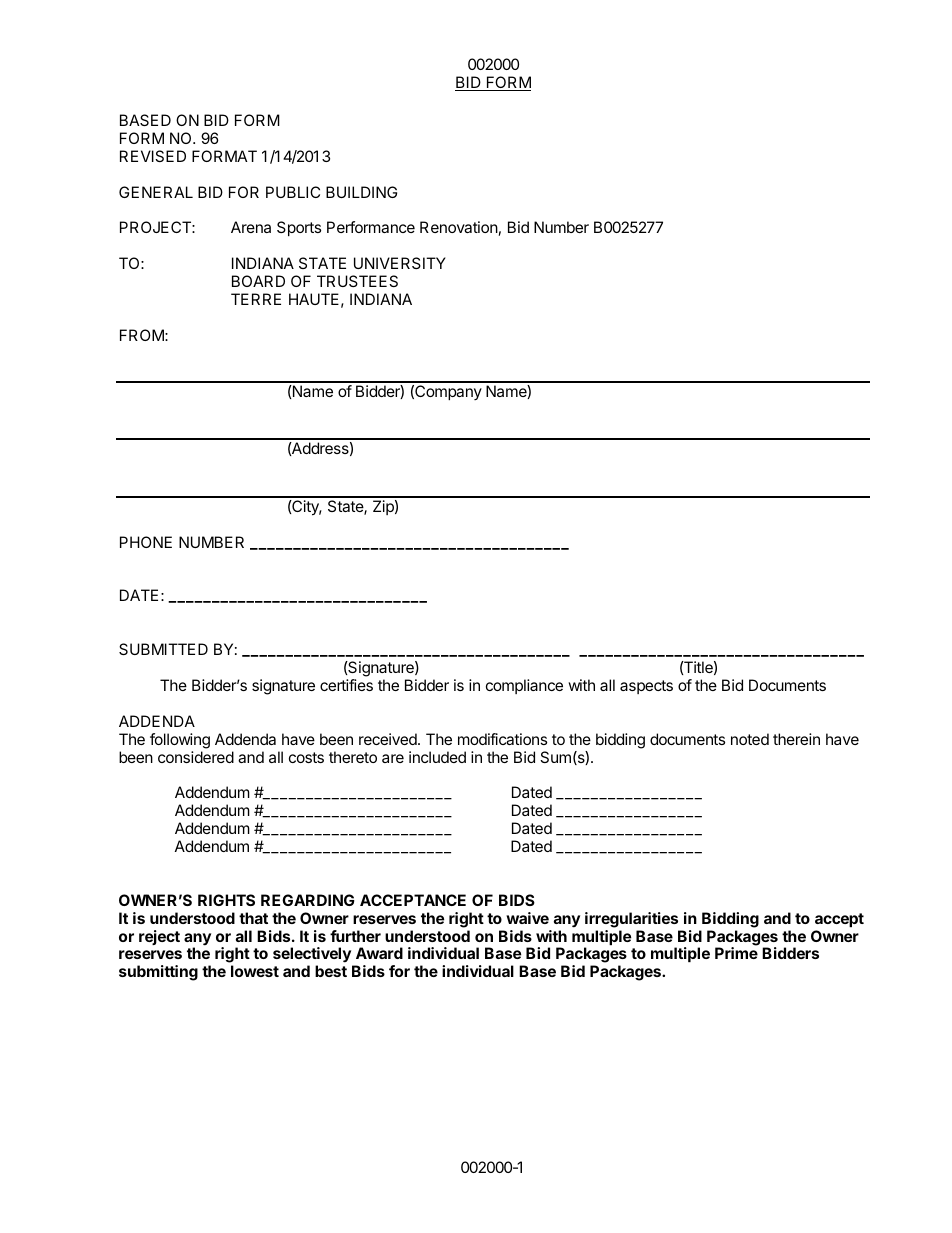 The height and width of the screenshot is (1233, 952). I want to click on GENERAL, so click(156, 192).
